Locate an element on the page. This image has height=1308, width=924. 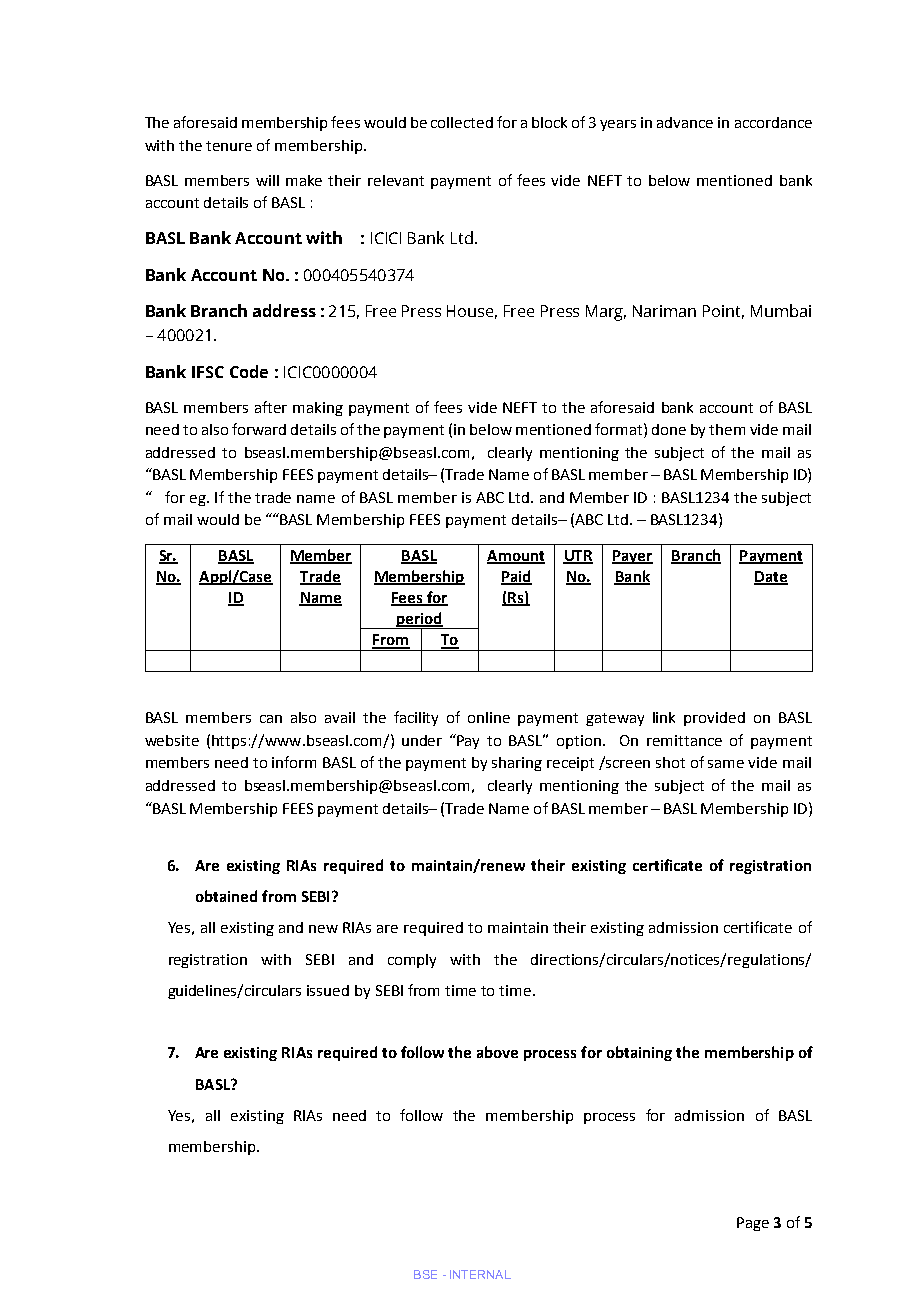
advance is located at coordinates (685, 122).
